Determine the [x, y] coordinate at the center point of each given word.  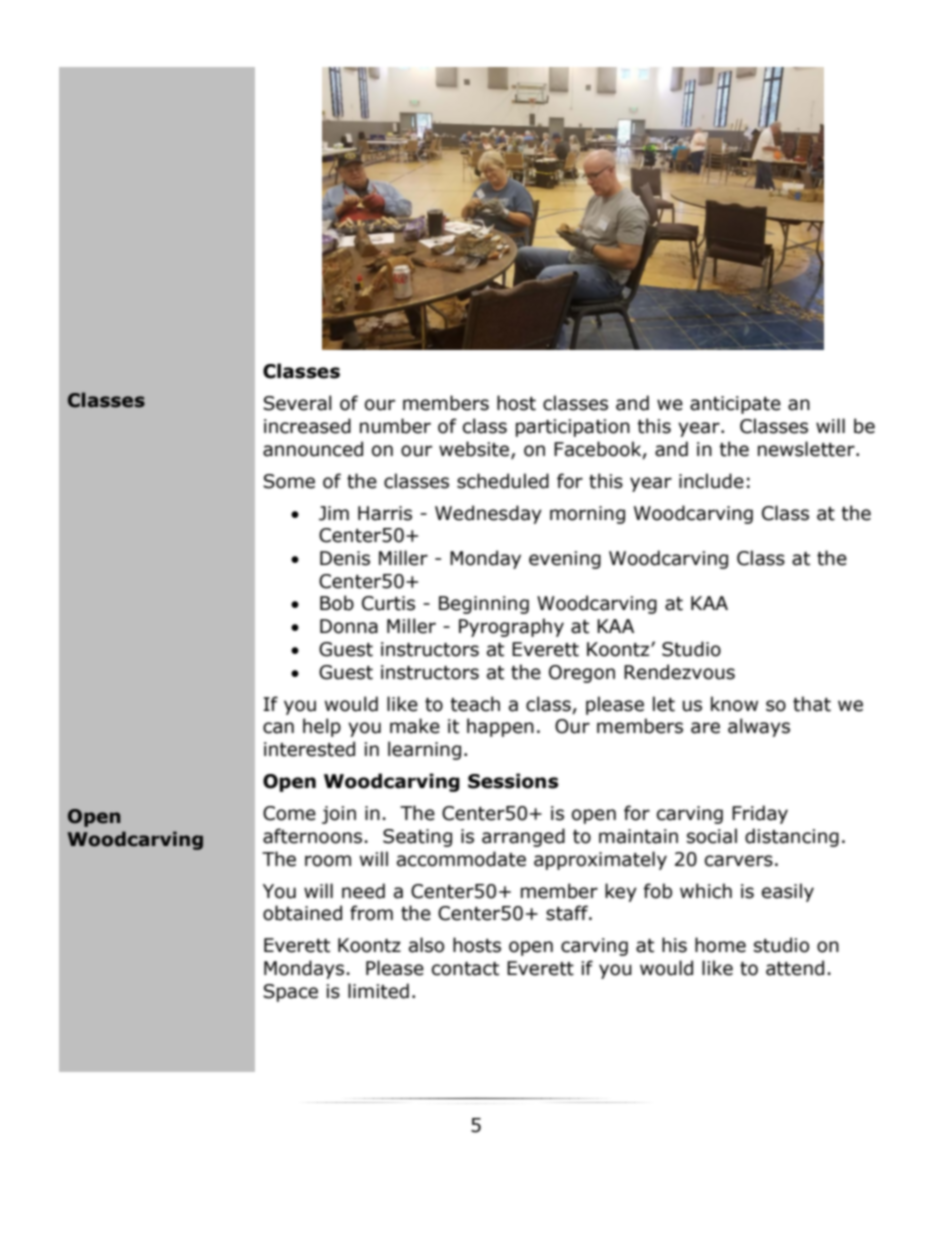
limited [378, 991]
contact [465, 969]
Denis [345, 558]
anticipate [735, 405]
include [711, 481]
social [712, 836]
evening [565, 560]
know [734, 704]
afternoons [312, 836]
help [322, 727]
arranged [523, 837]
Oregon [582, 674]
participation [573, 428]
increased [307, 426]
